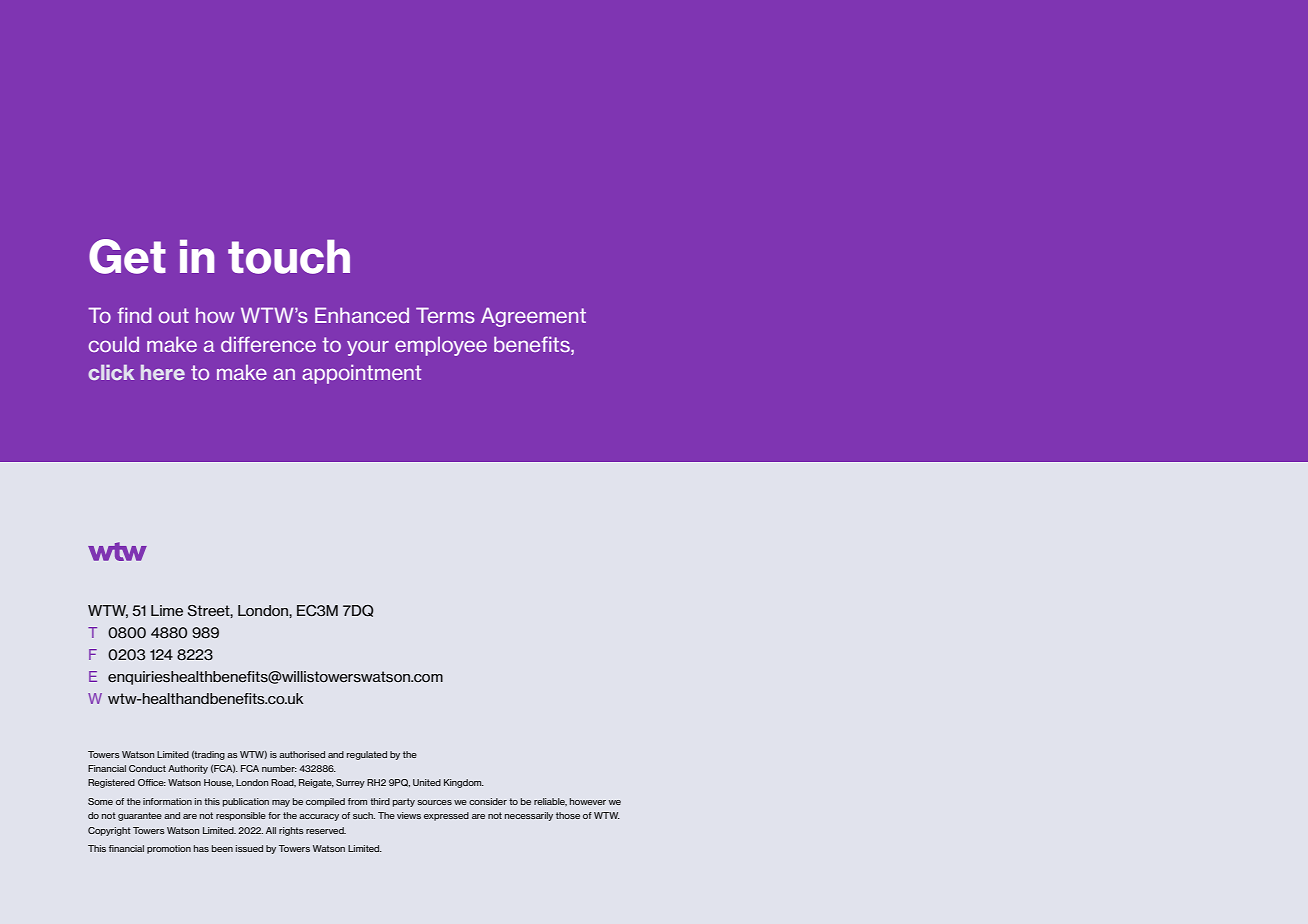 The image size is (1308, 924). Describe the element at coordinates (368, 348) in the page. I see `your` at that location.
